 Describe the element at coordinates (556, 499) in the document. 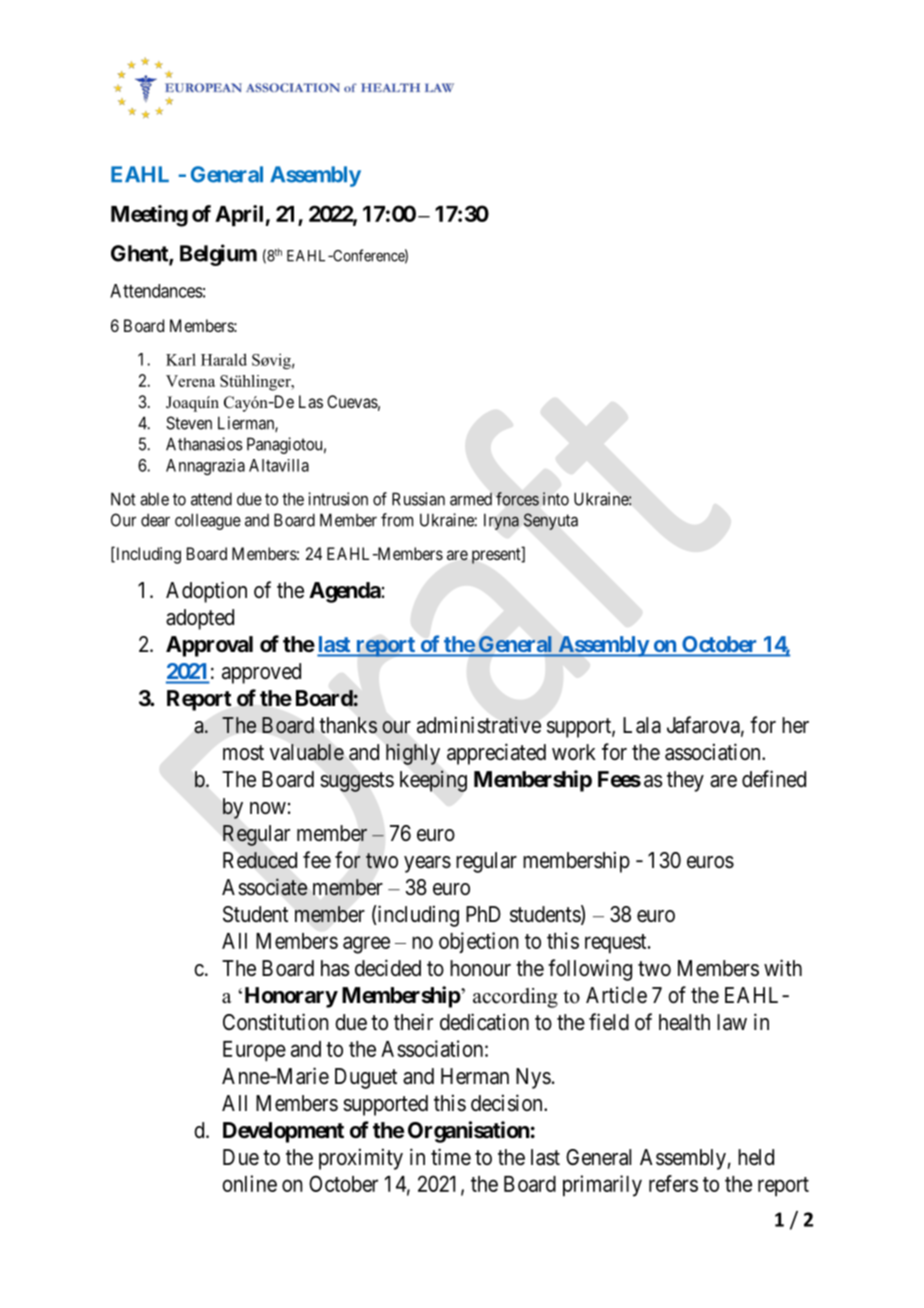

I see `into` at that location.
